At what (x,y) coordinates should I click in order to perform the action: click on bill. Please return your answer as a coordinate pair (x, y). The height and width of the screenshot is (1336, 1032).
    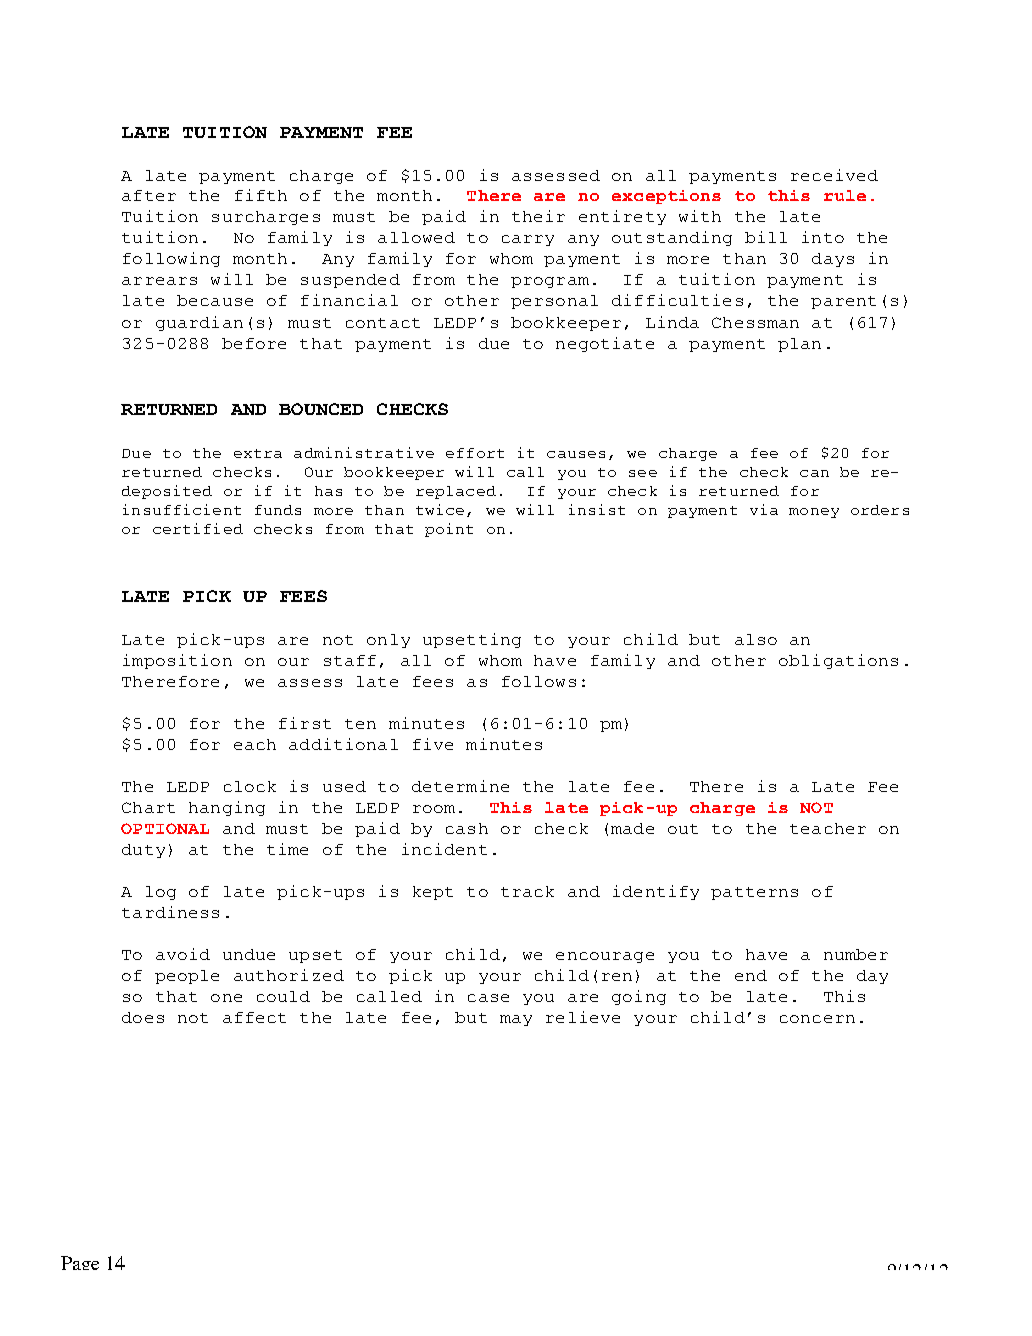
    Looking at the image, I should click on (766, 237).
